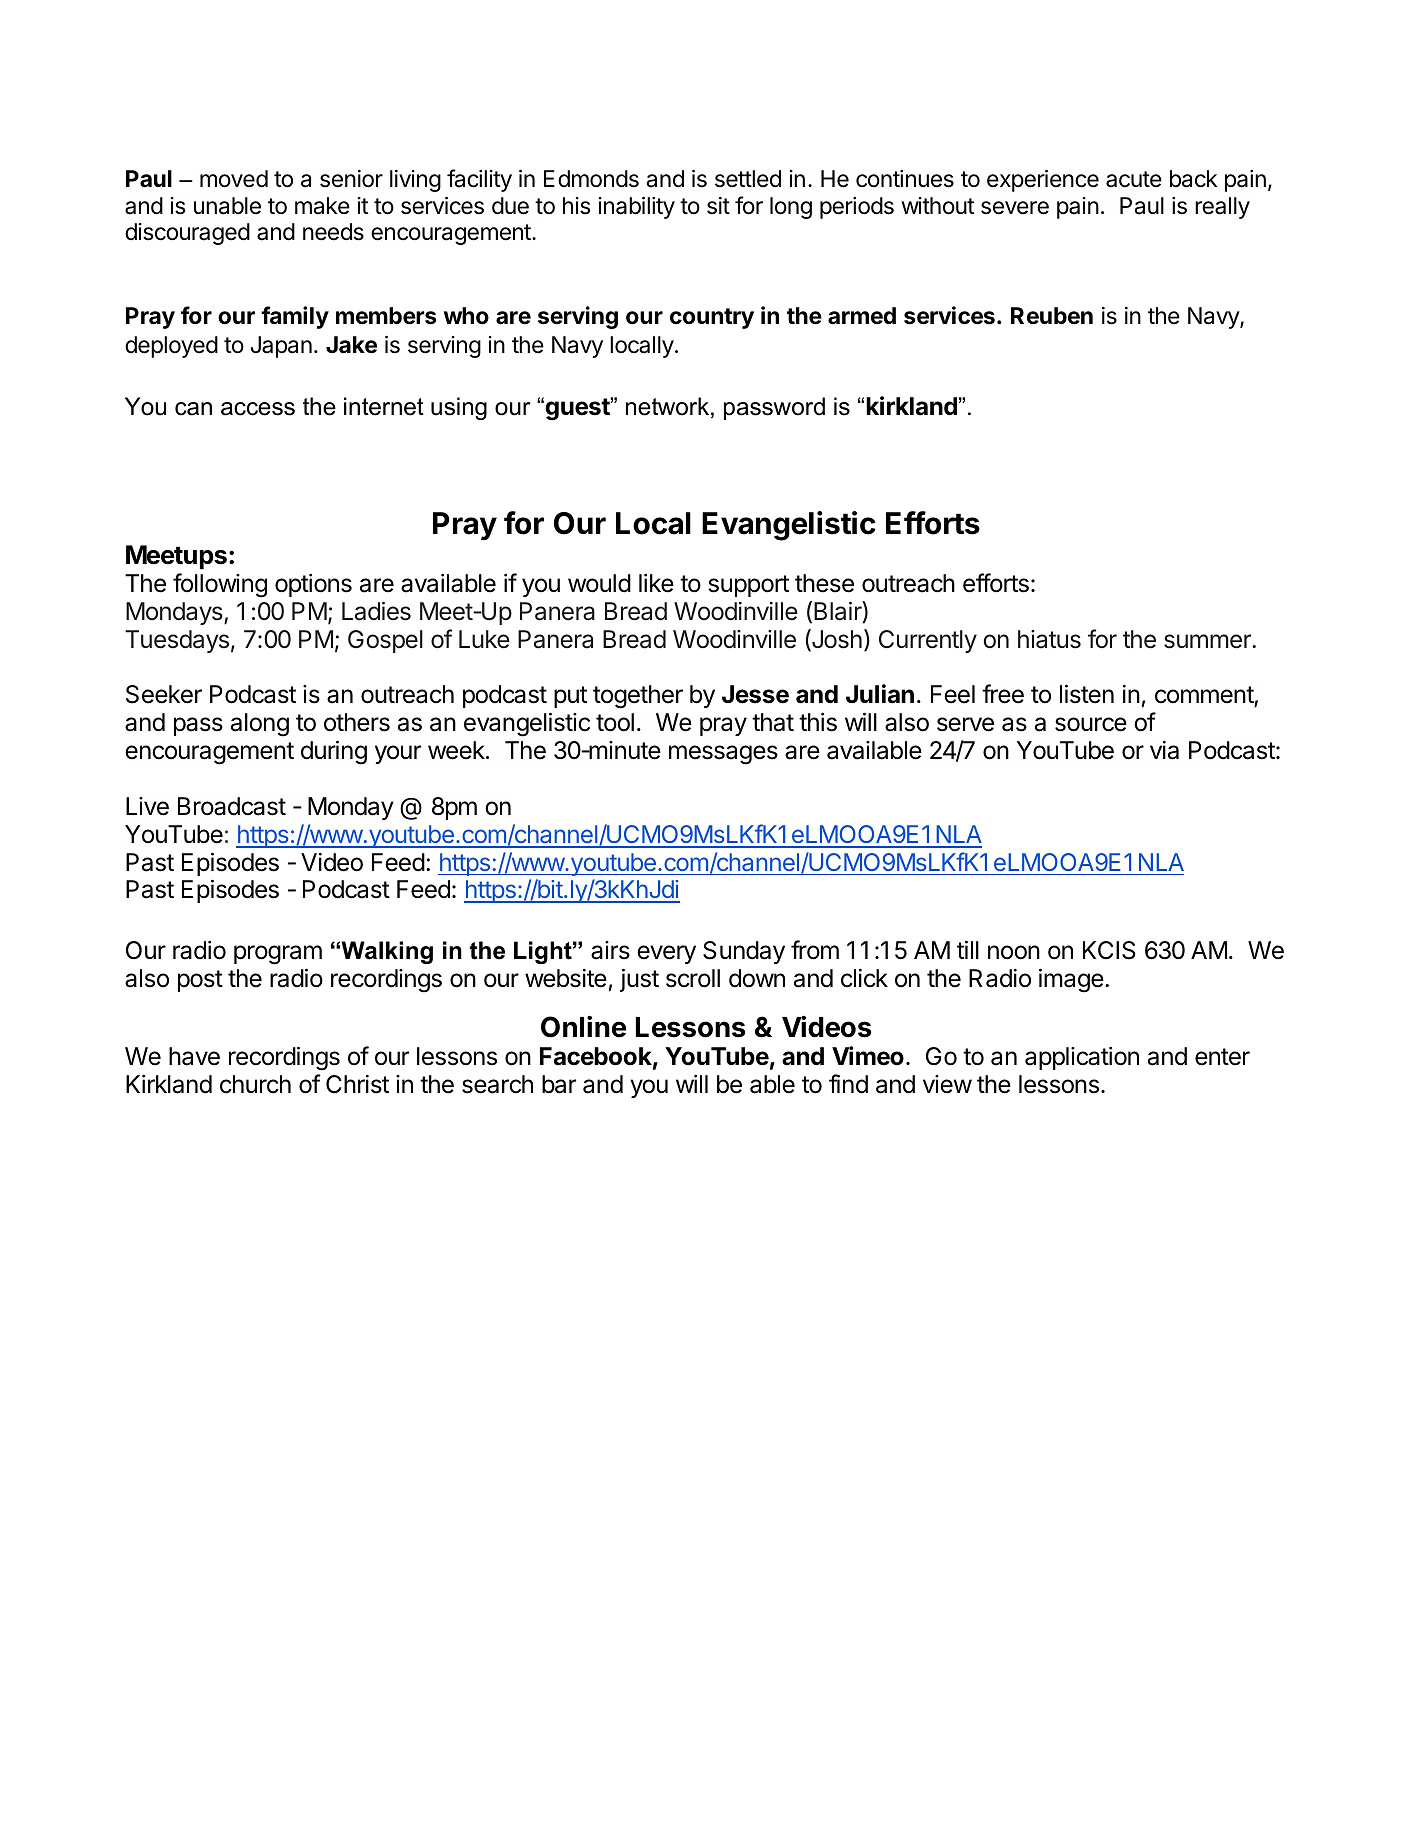 The image size is (1412, 1827). What do you see at coordinates (656, 583) in the document?
I see `like` at bounding box center [656, 583].
